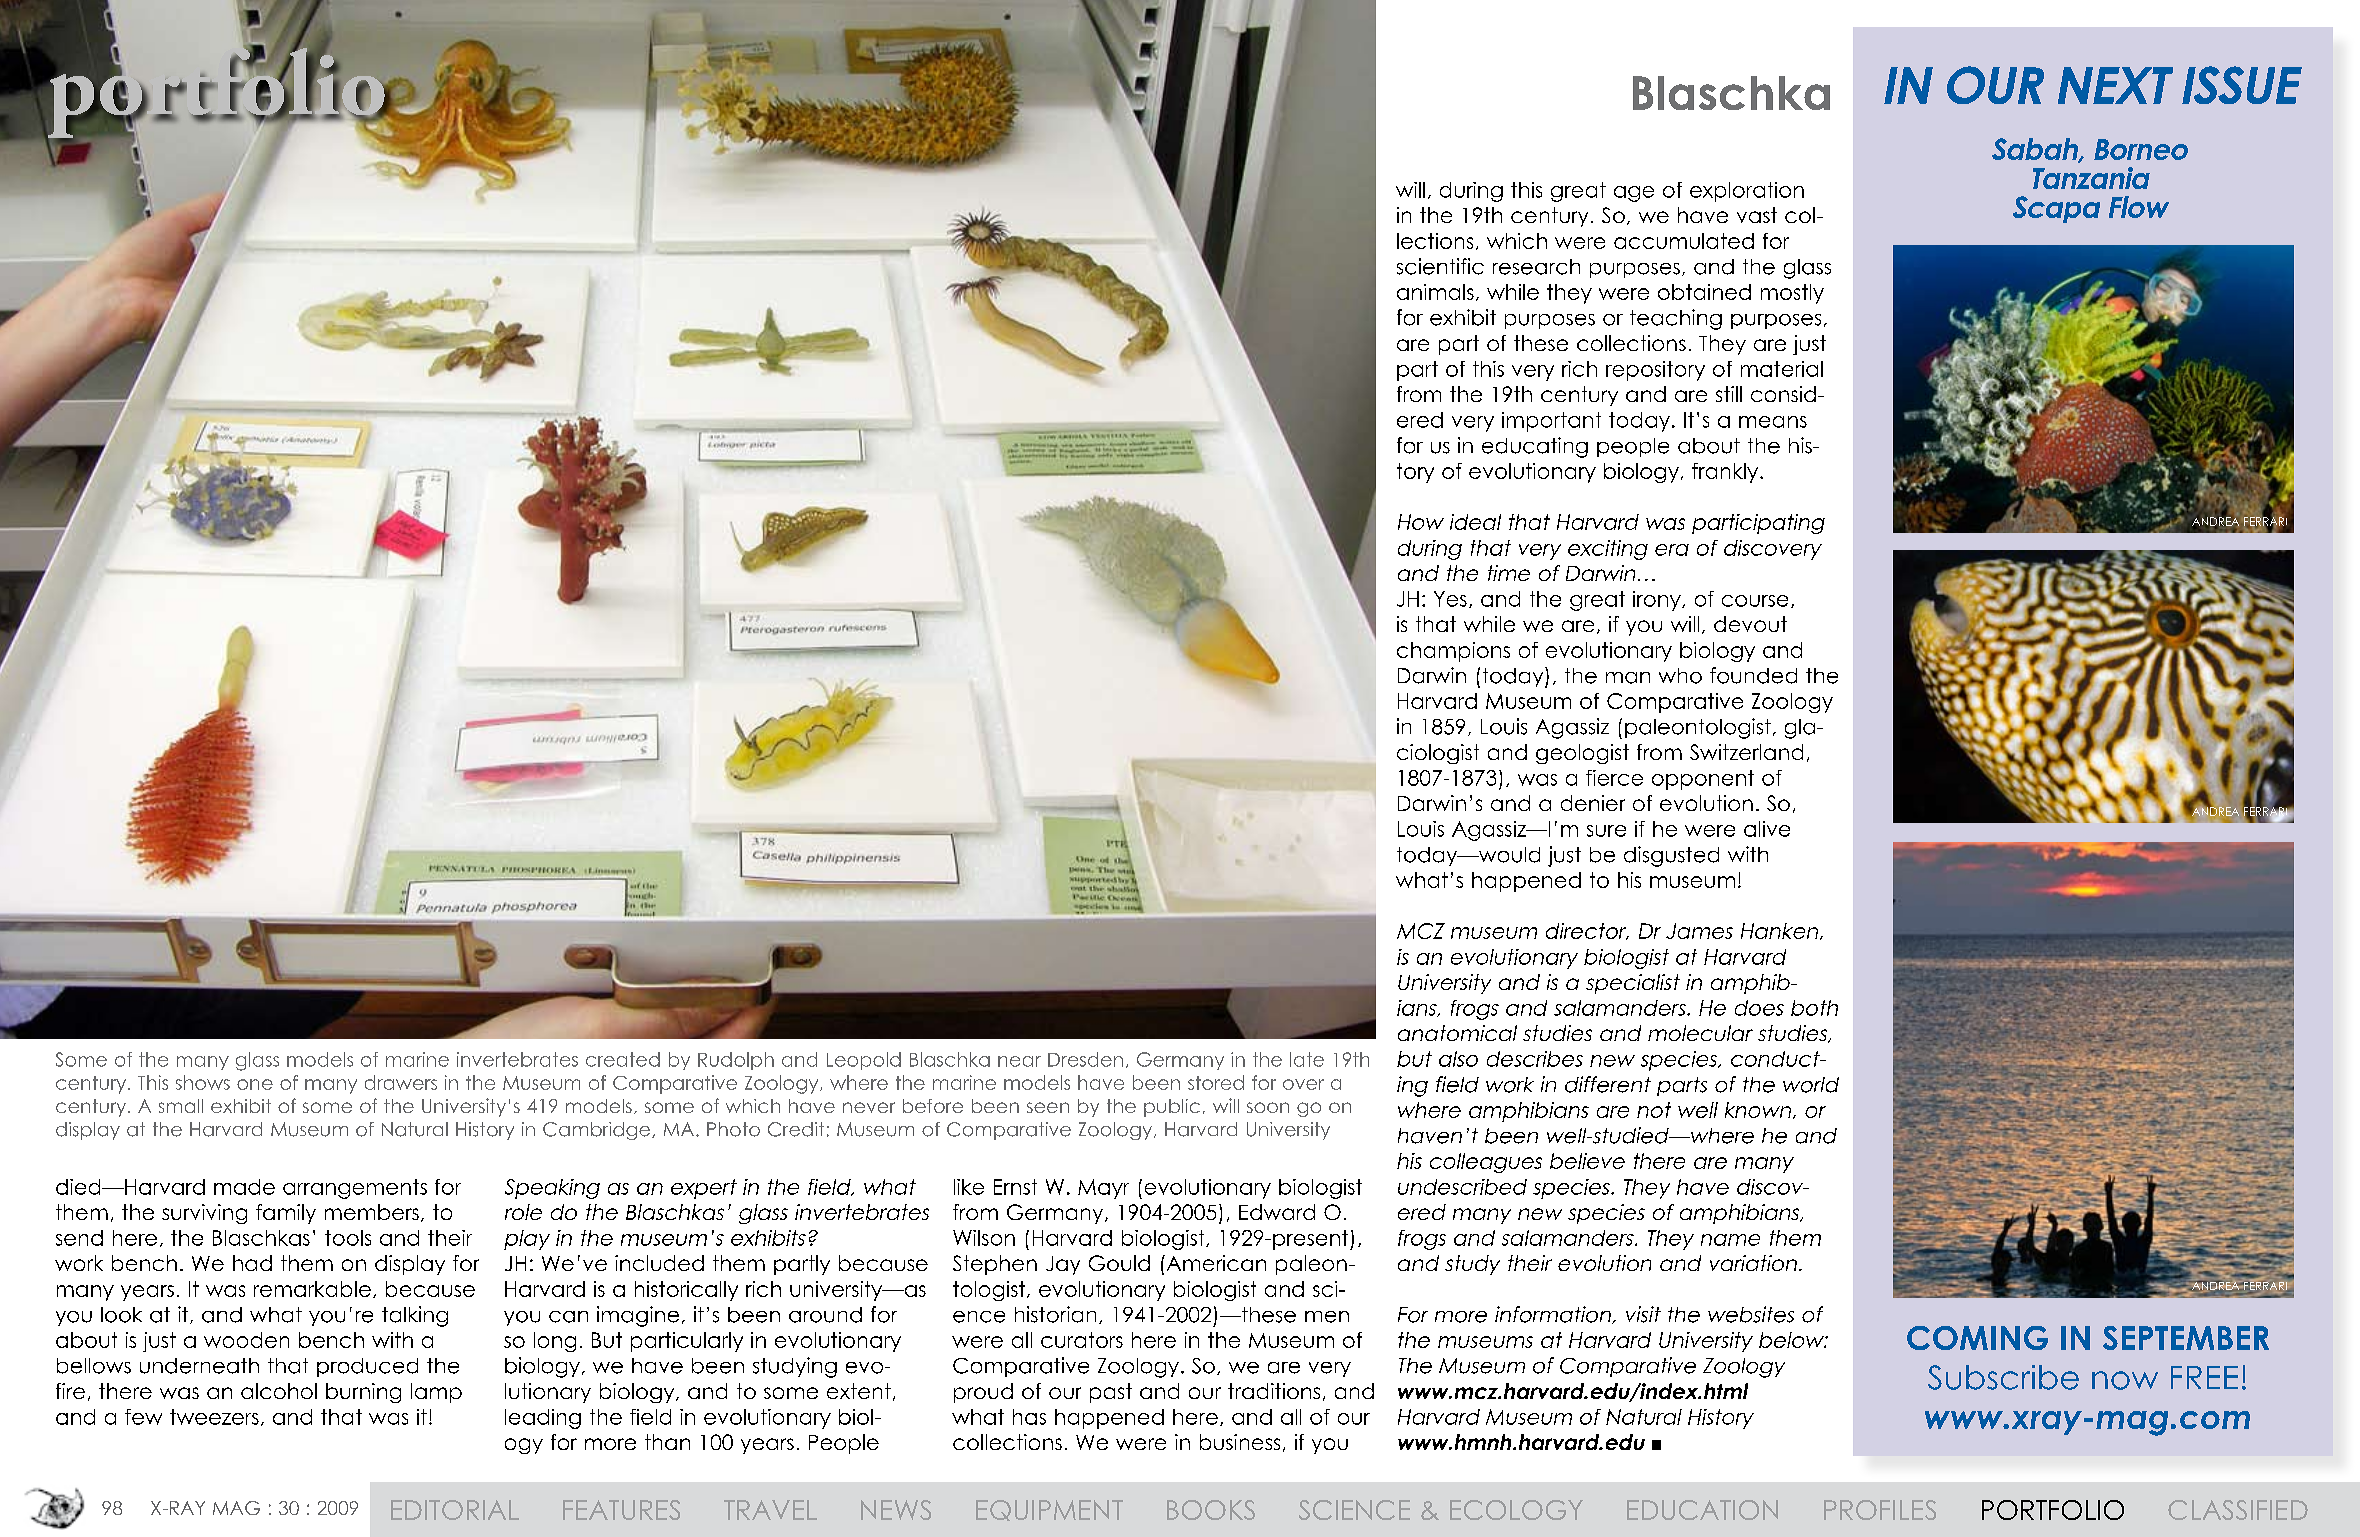  I want to click on PROFILES, so click(1880, 1510).
